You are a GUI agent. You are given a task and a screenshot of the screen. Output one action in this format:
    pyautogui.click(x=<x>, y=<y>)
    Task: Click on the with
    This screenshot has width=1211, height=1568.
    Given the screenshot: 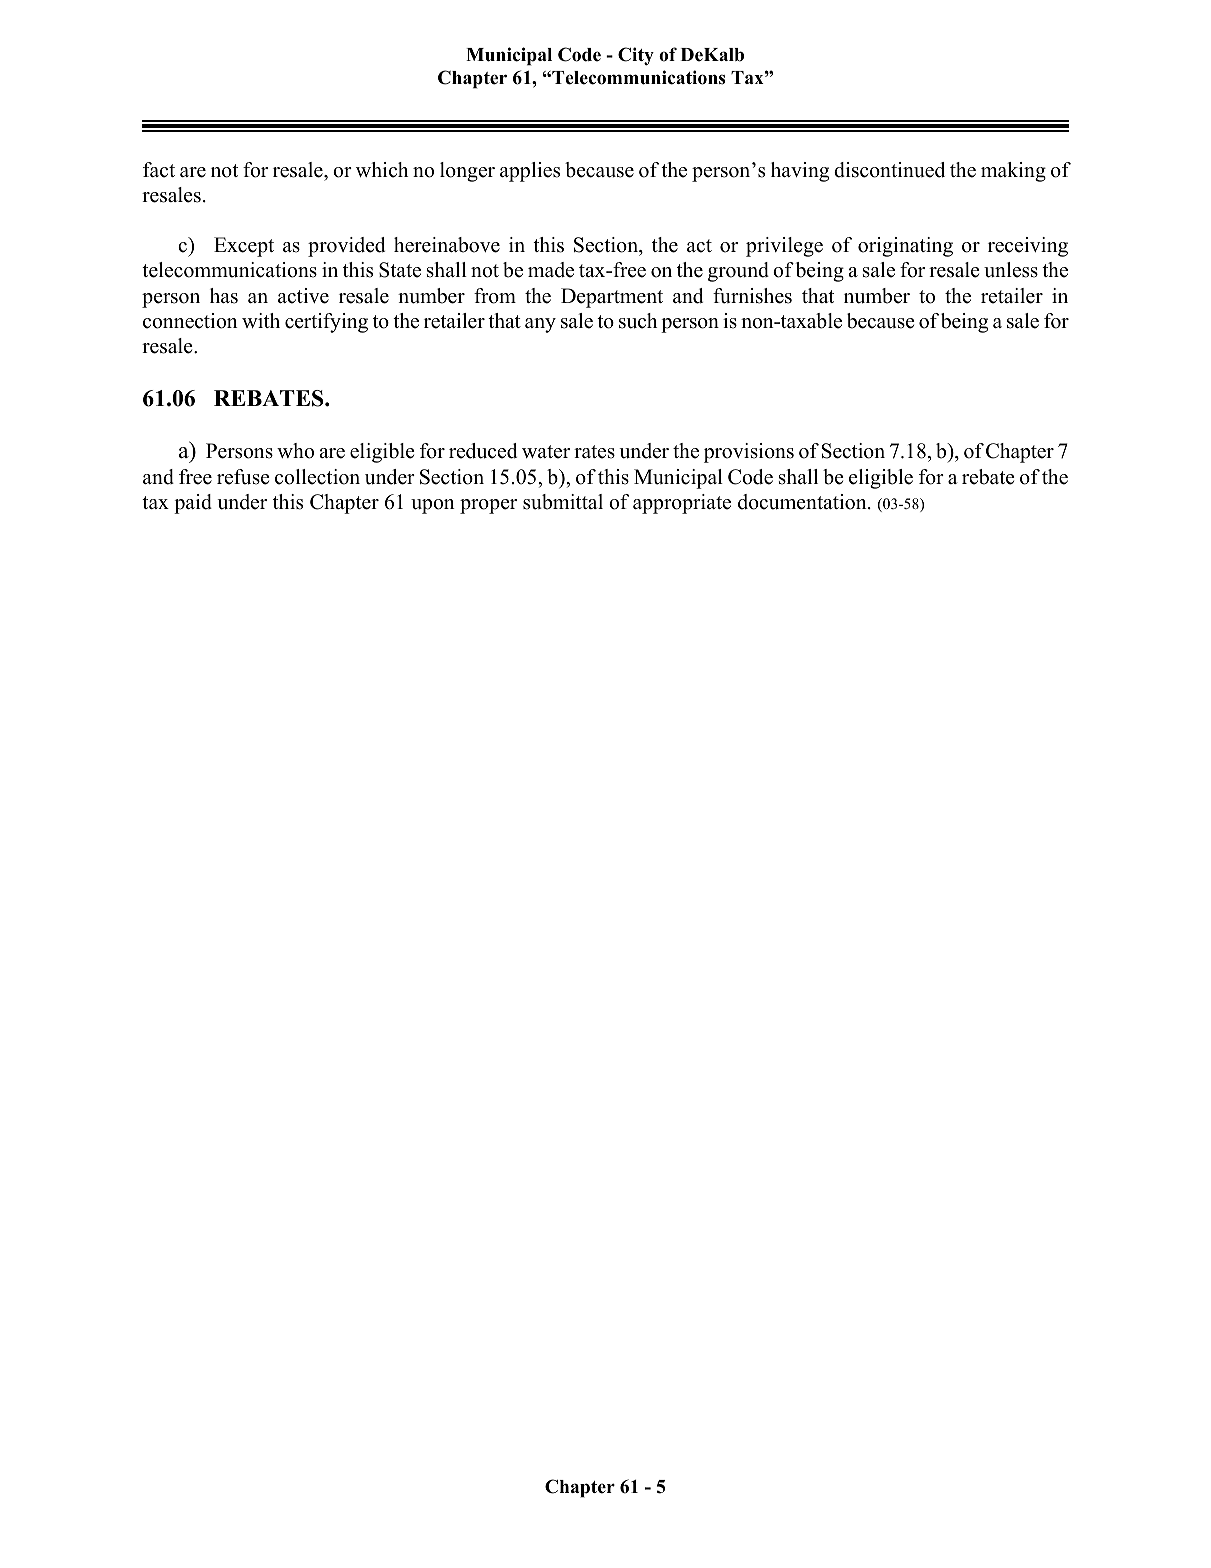 What is the action you would take?
    pyautogui.click(x=261, y=320)
